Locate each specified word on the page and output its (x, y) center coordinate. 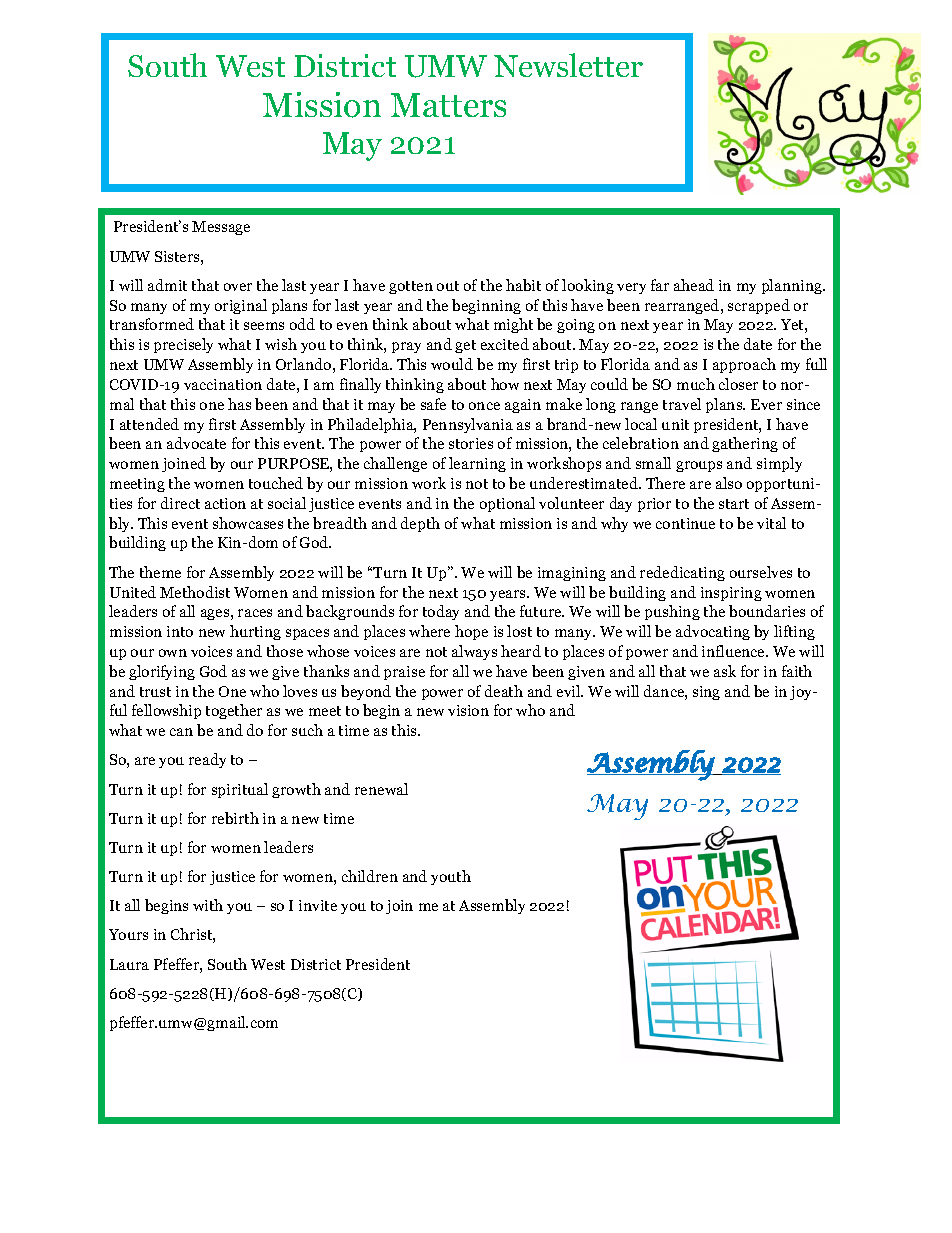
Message (221, 228)
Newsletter (568, 65)
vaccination (223, 384)
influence (734, 651)
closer (738, 384)
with (208, 905)
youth (451, 877)
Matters (448, 105)
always (474, 652)
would (452, 364)
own (173, 653)
